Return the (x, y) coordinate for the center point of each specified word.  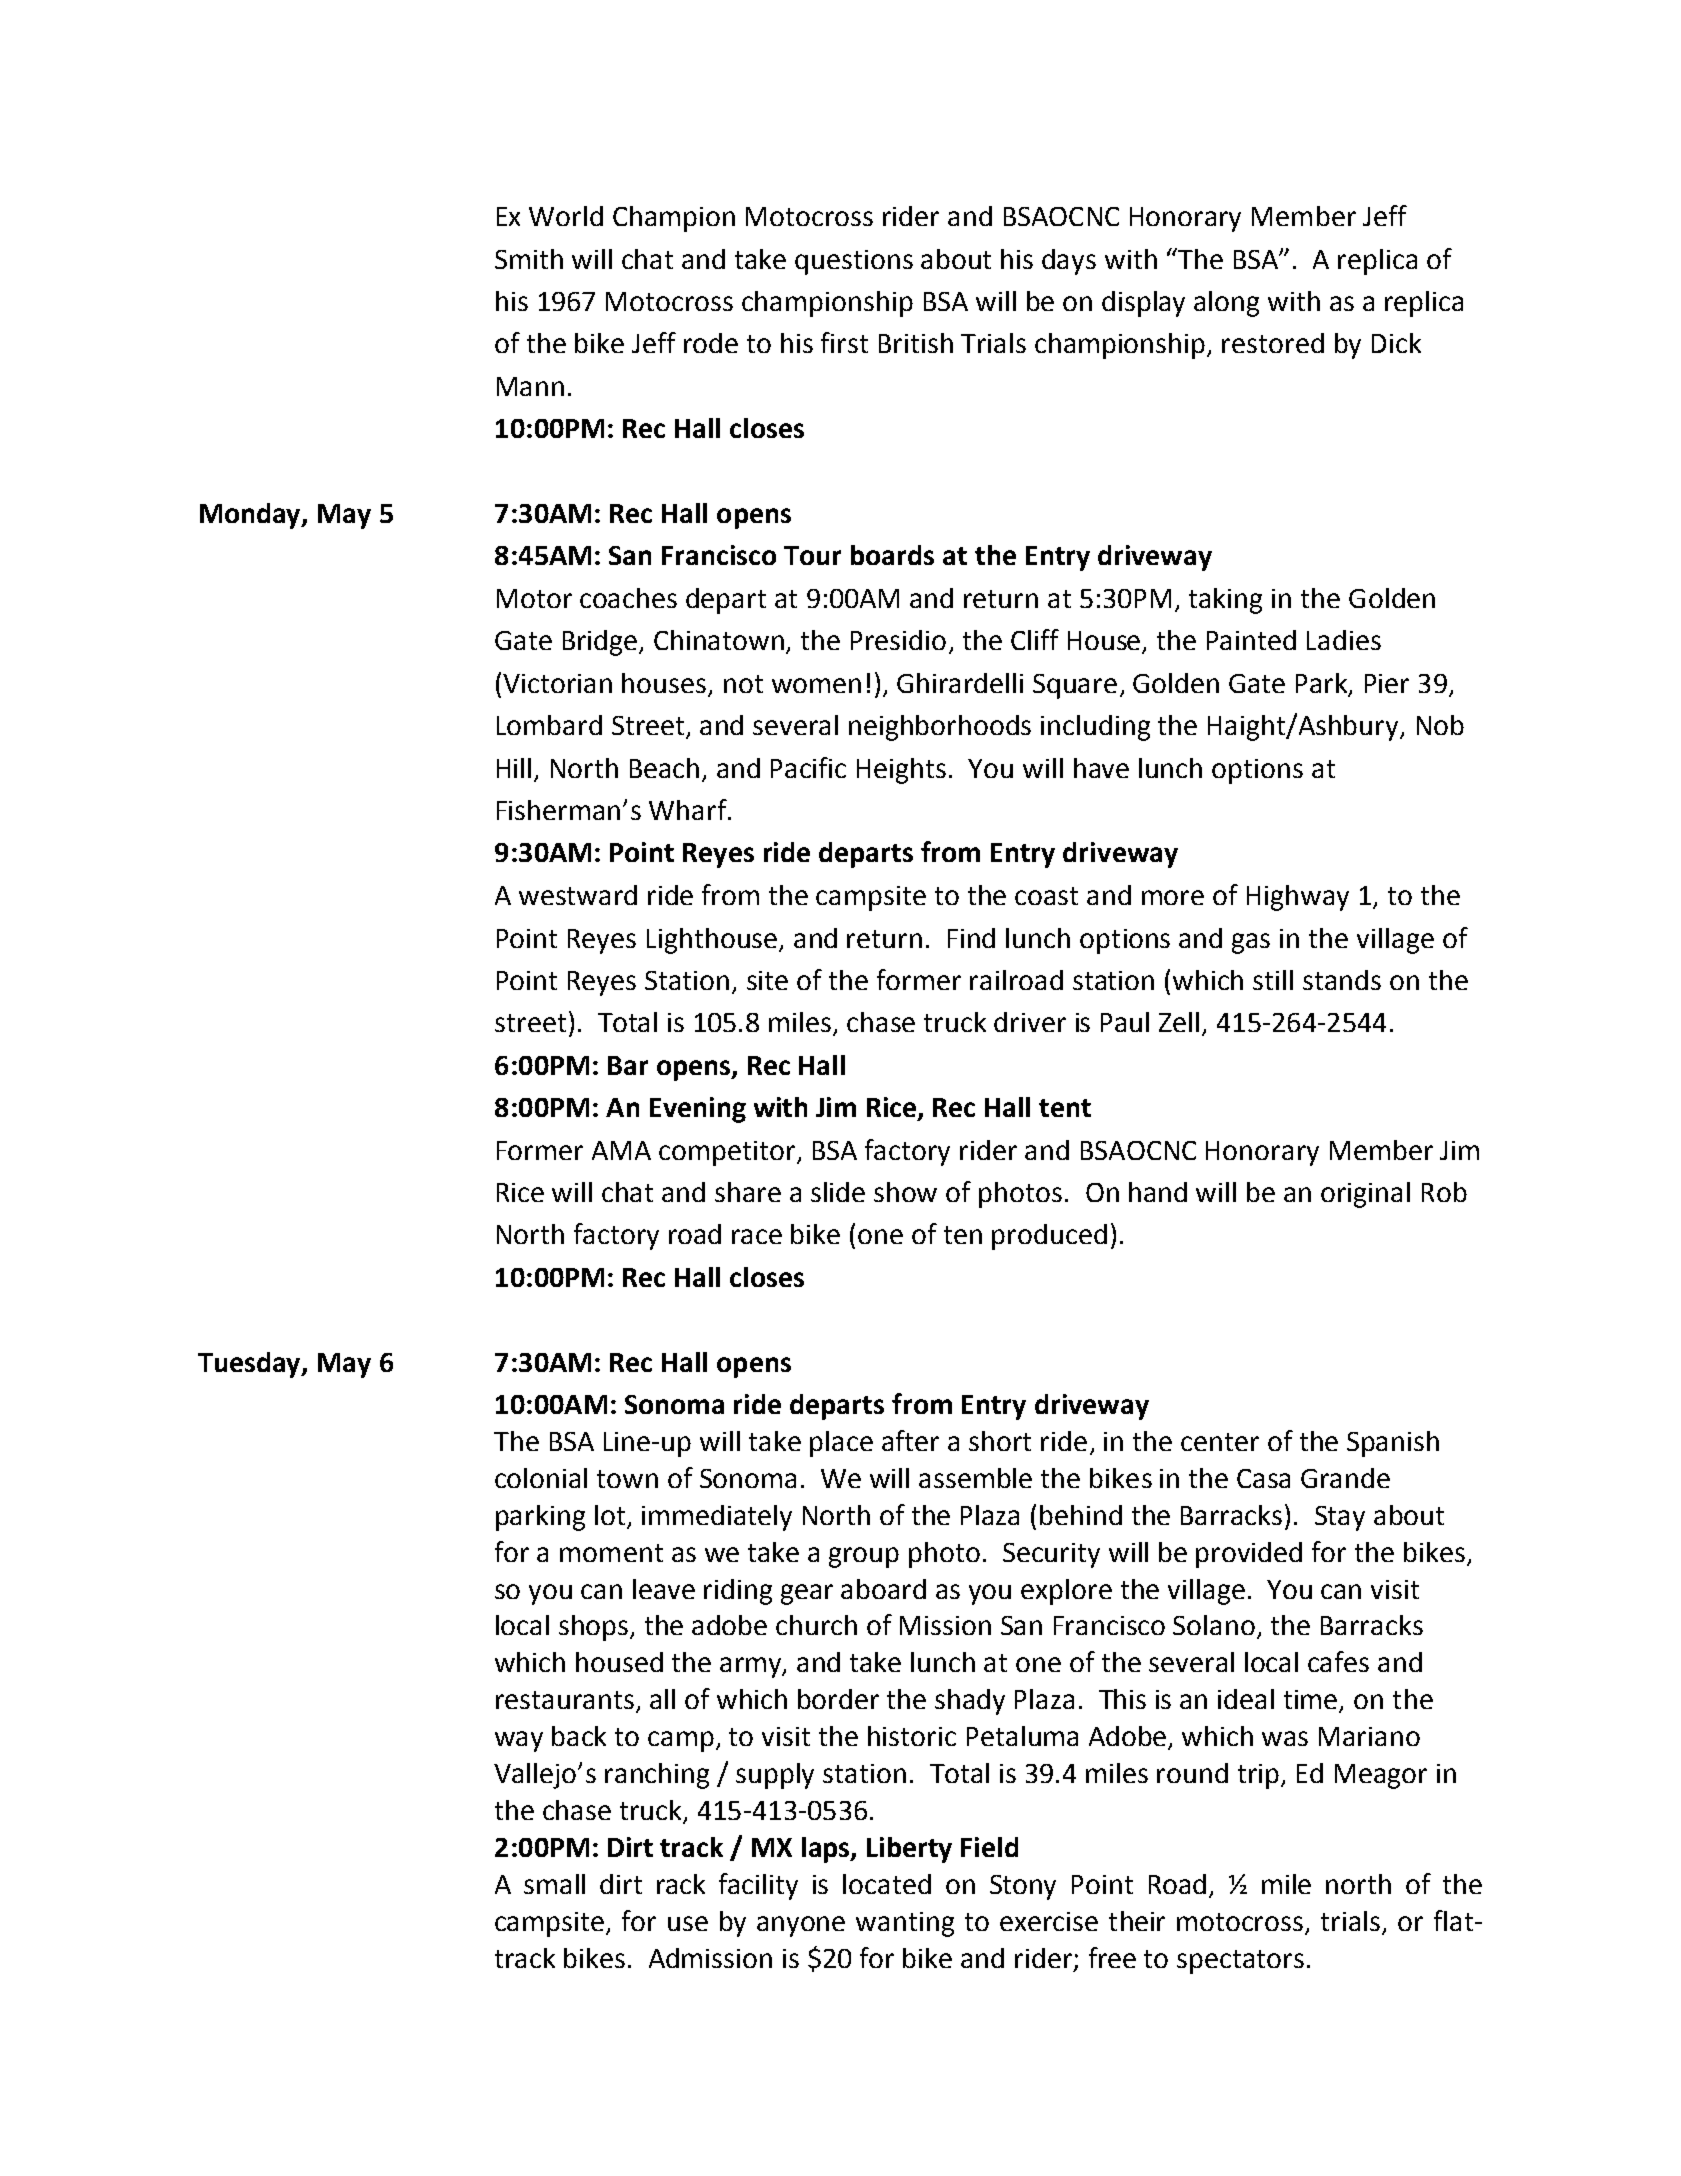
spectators (1240, 1962)
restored (1273, 343)
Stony (1023, 1887)
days (1069, 262)
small (554, 1884)
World (566, 216)
